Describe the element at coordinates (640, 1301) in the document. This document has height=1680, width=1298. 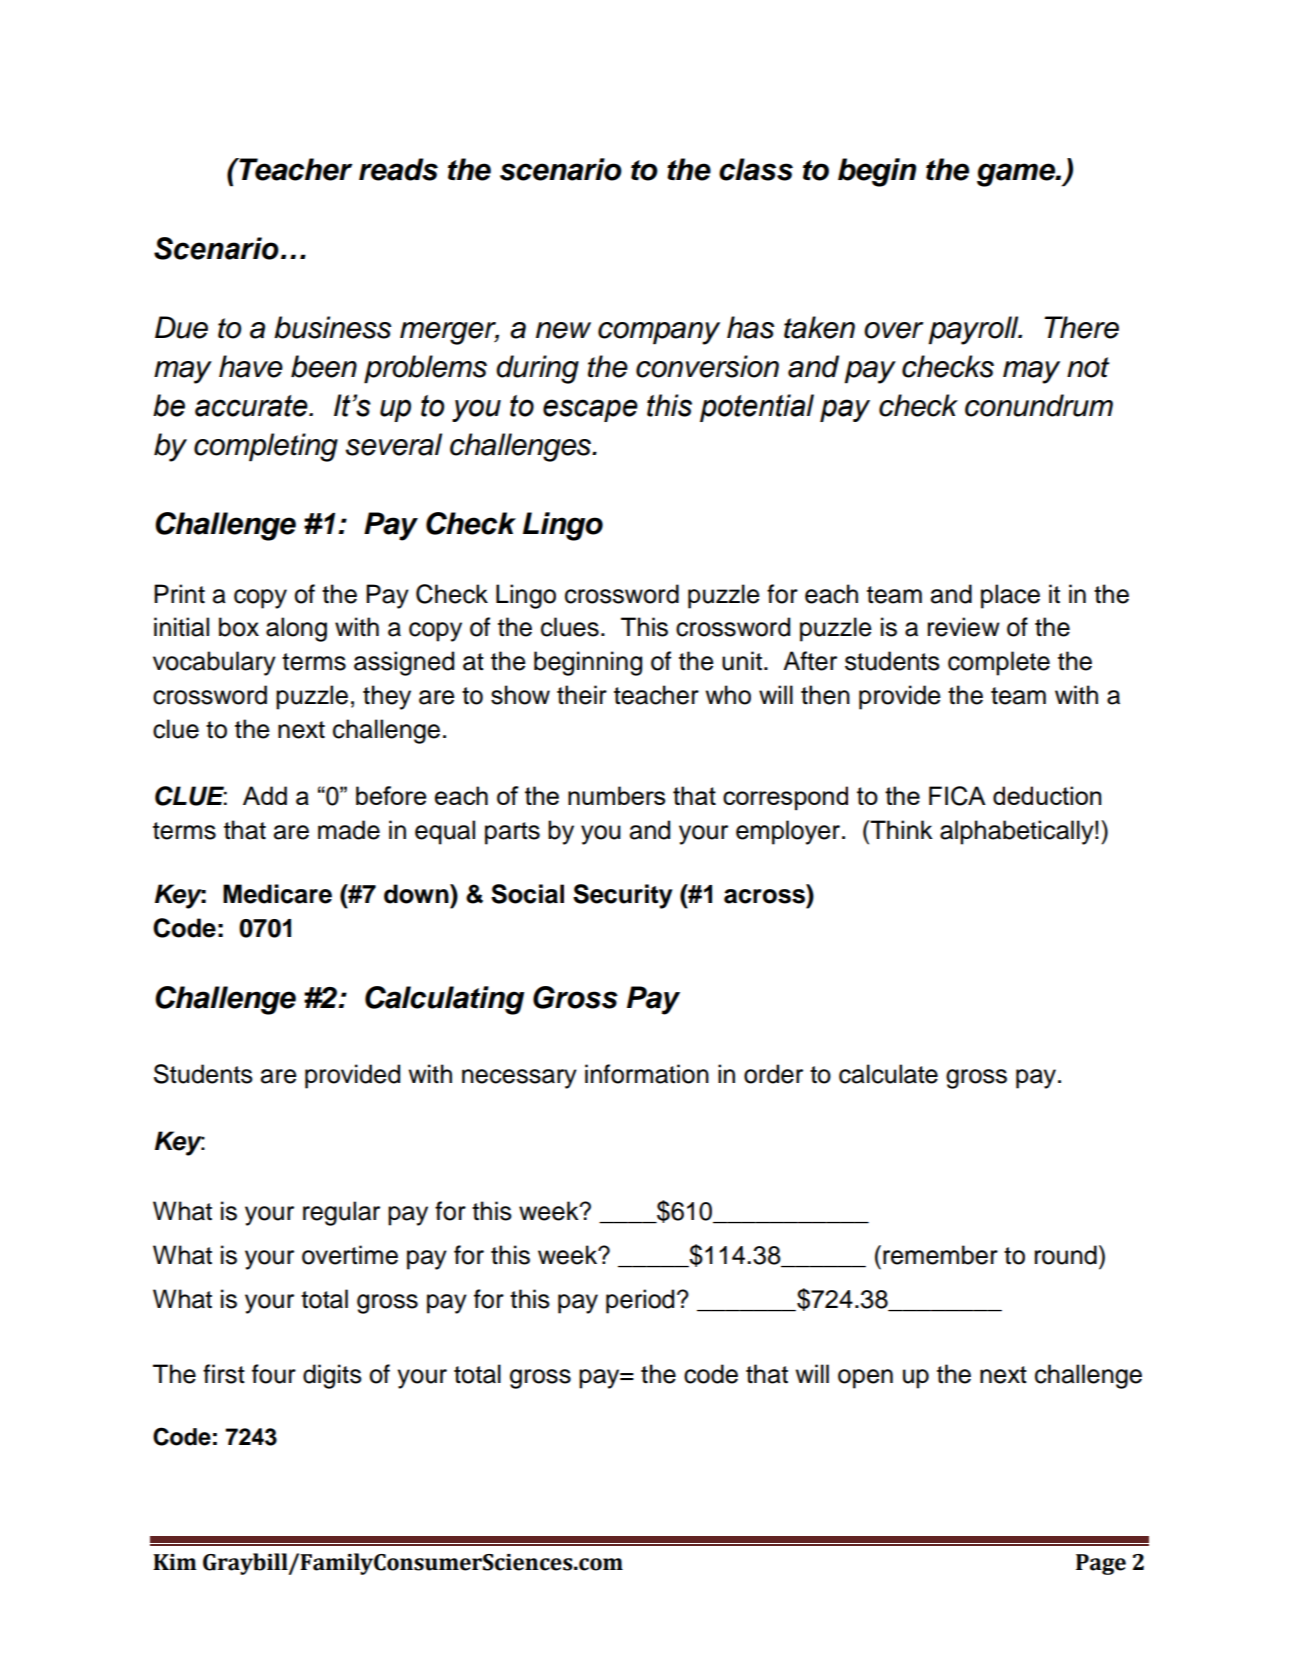
I see `period` at that location.
